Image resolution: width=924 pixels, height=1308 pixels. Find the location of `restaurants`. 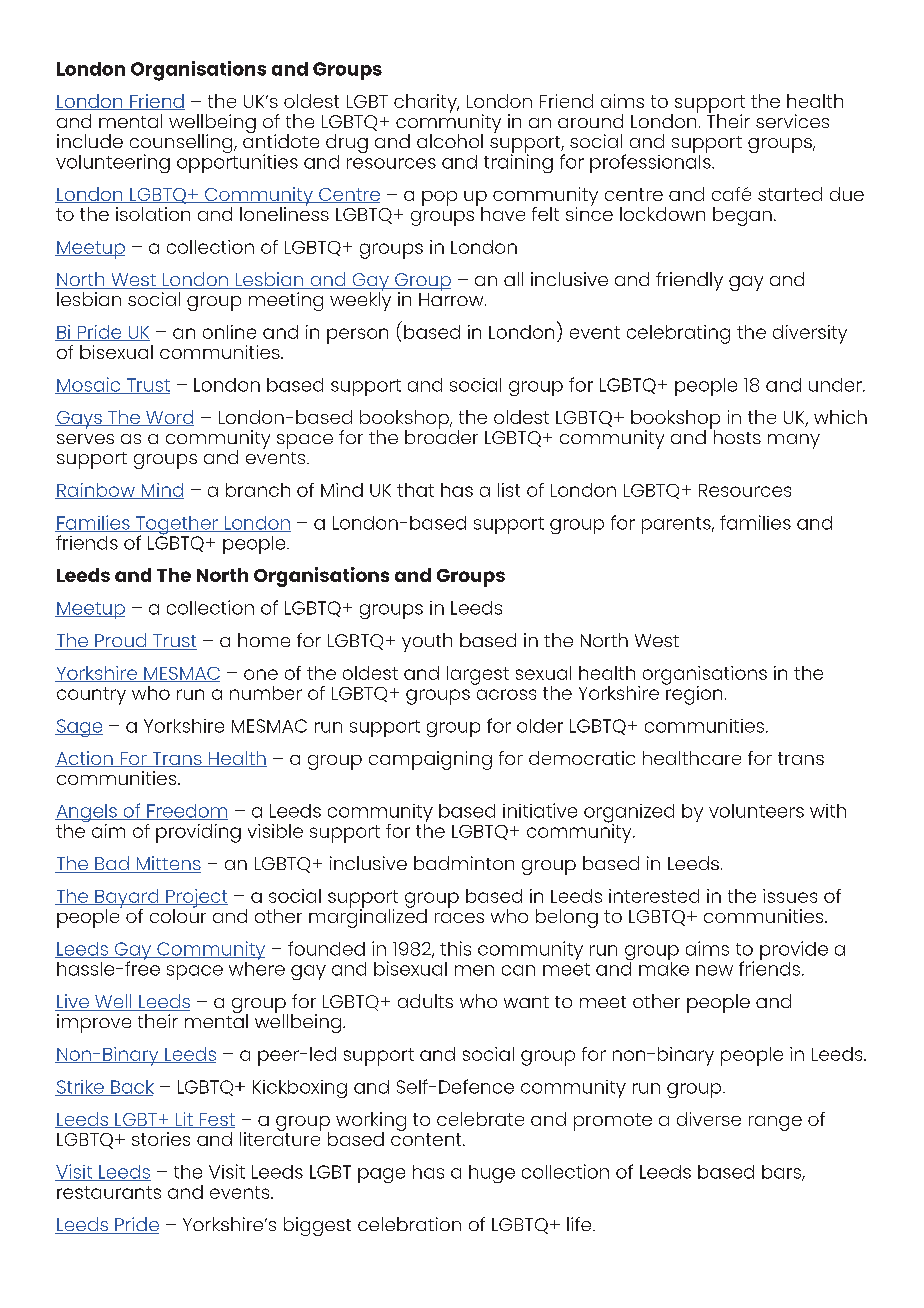

restaurants is located at coordinates (109, 1192).
